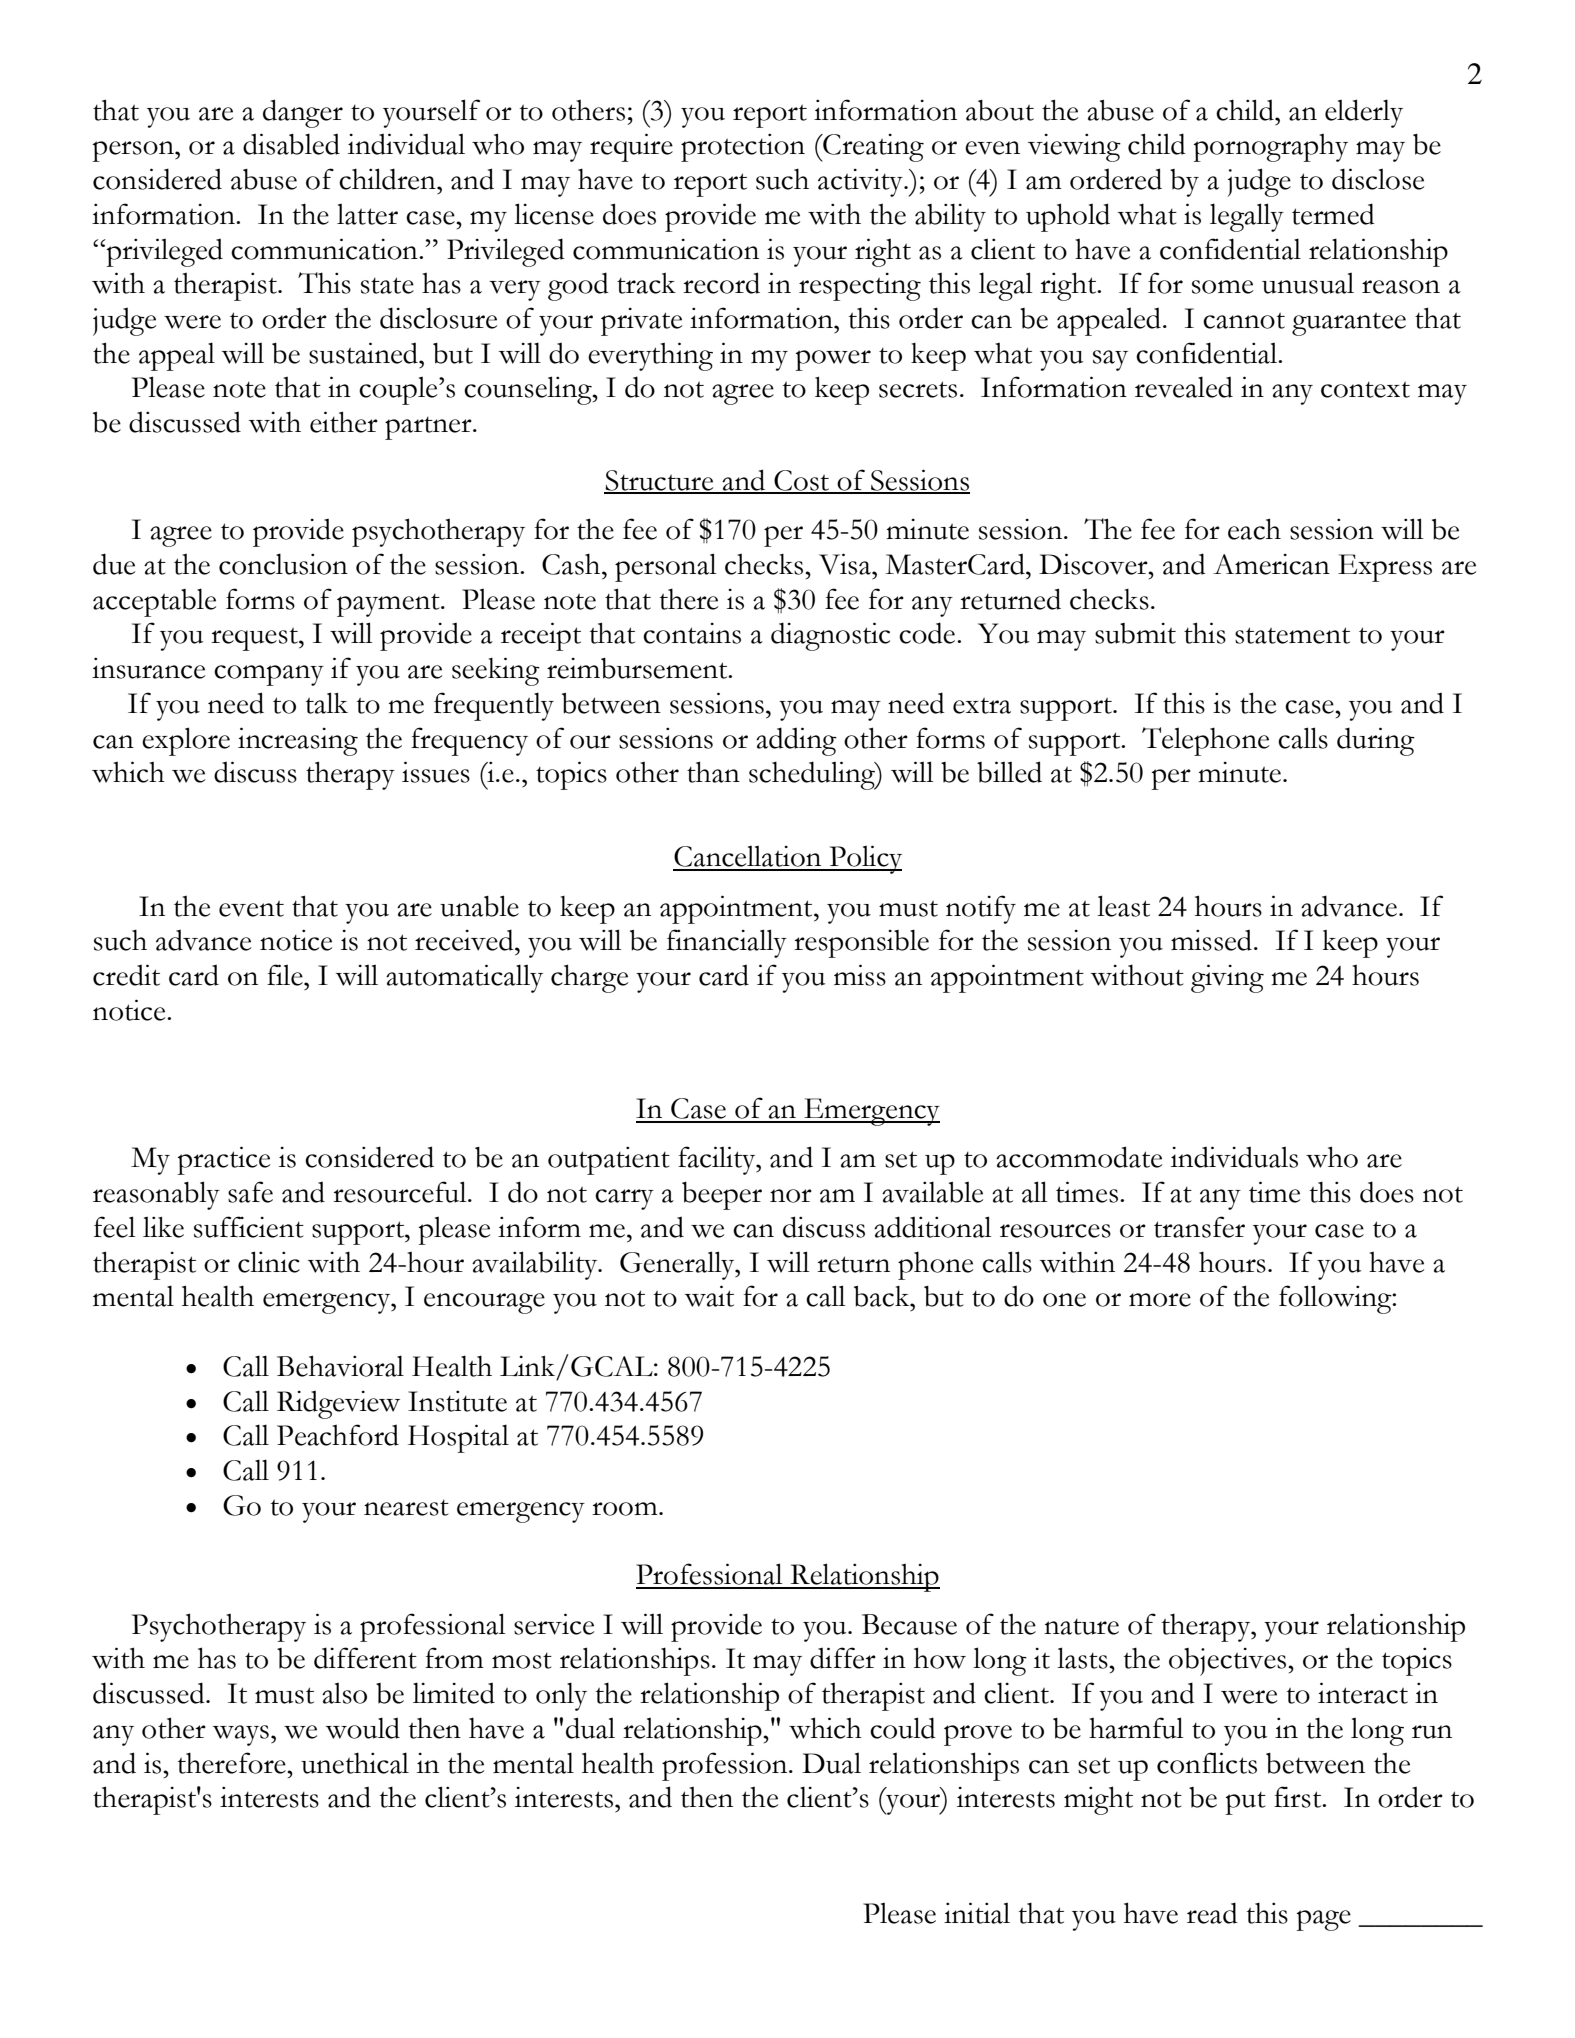 Image resolution: width=1575 pixels, height=2038 pixels. I want to click on clinic, so click(269, 1262).
